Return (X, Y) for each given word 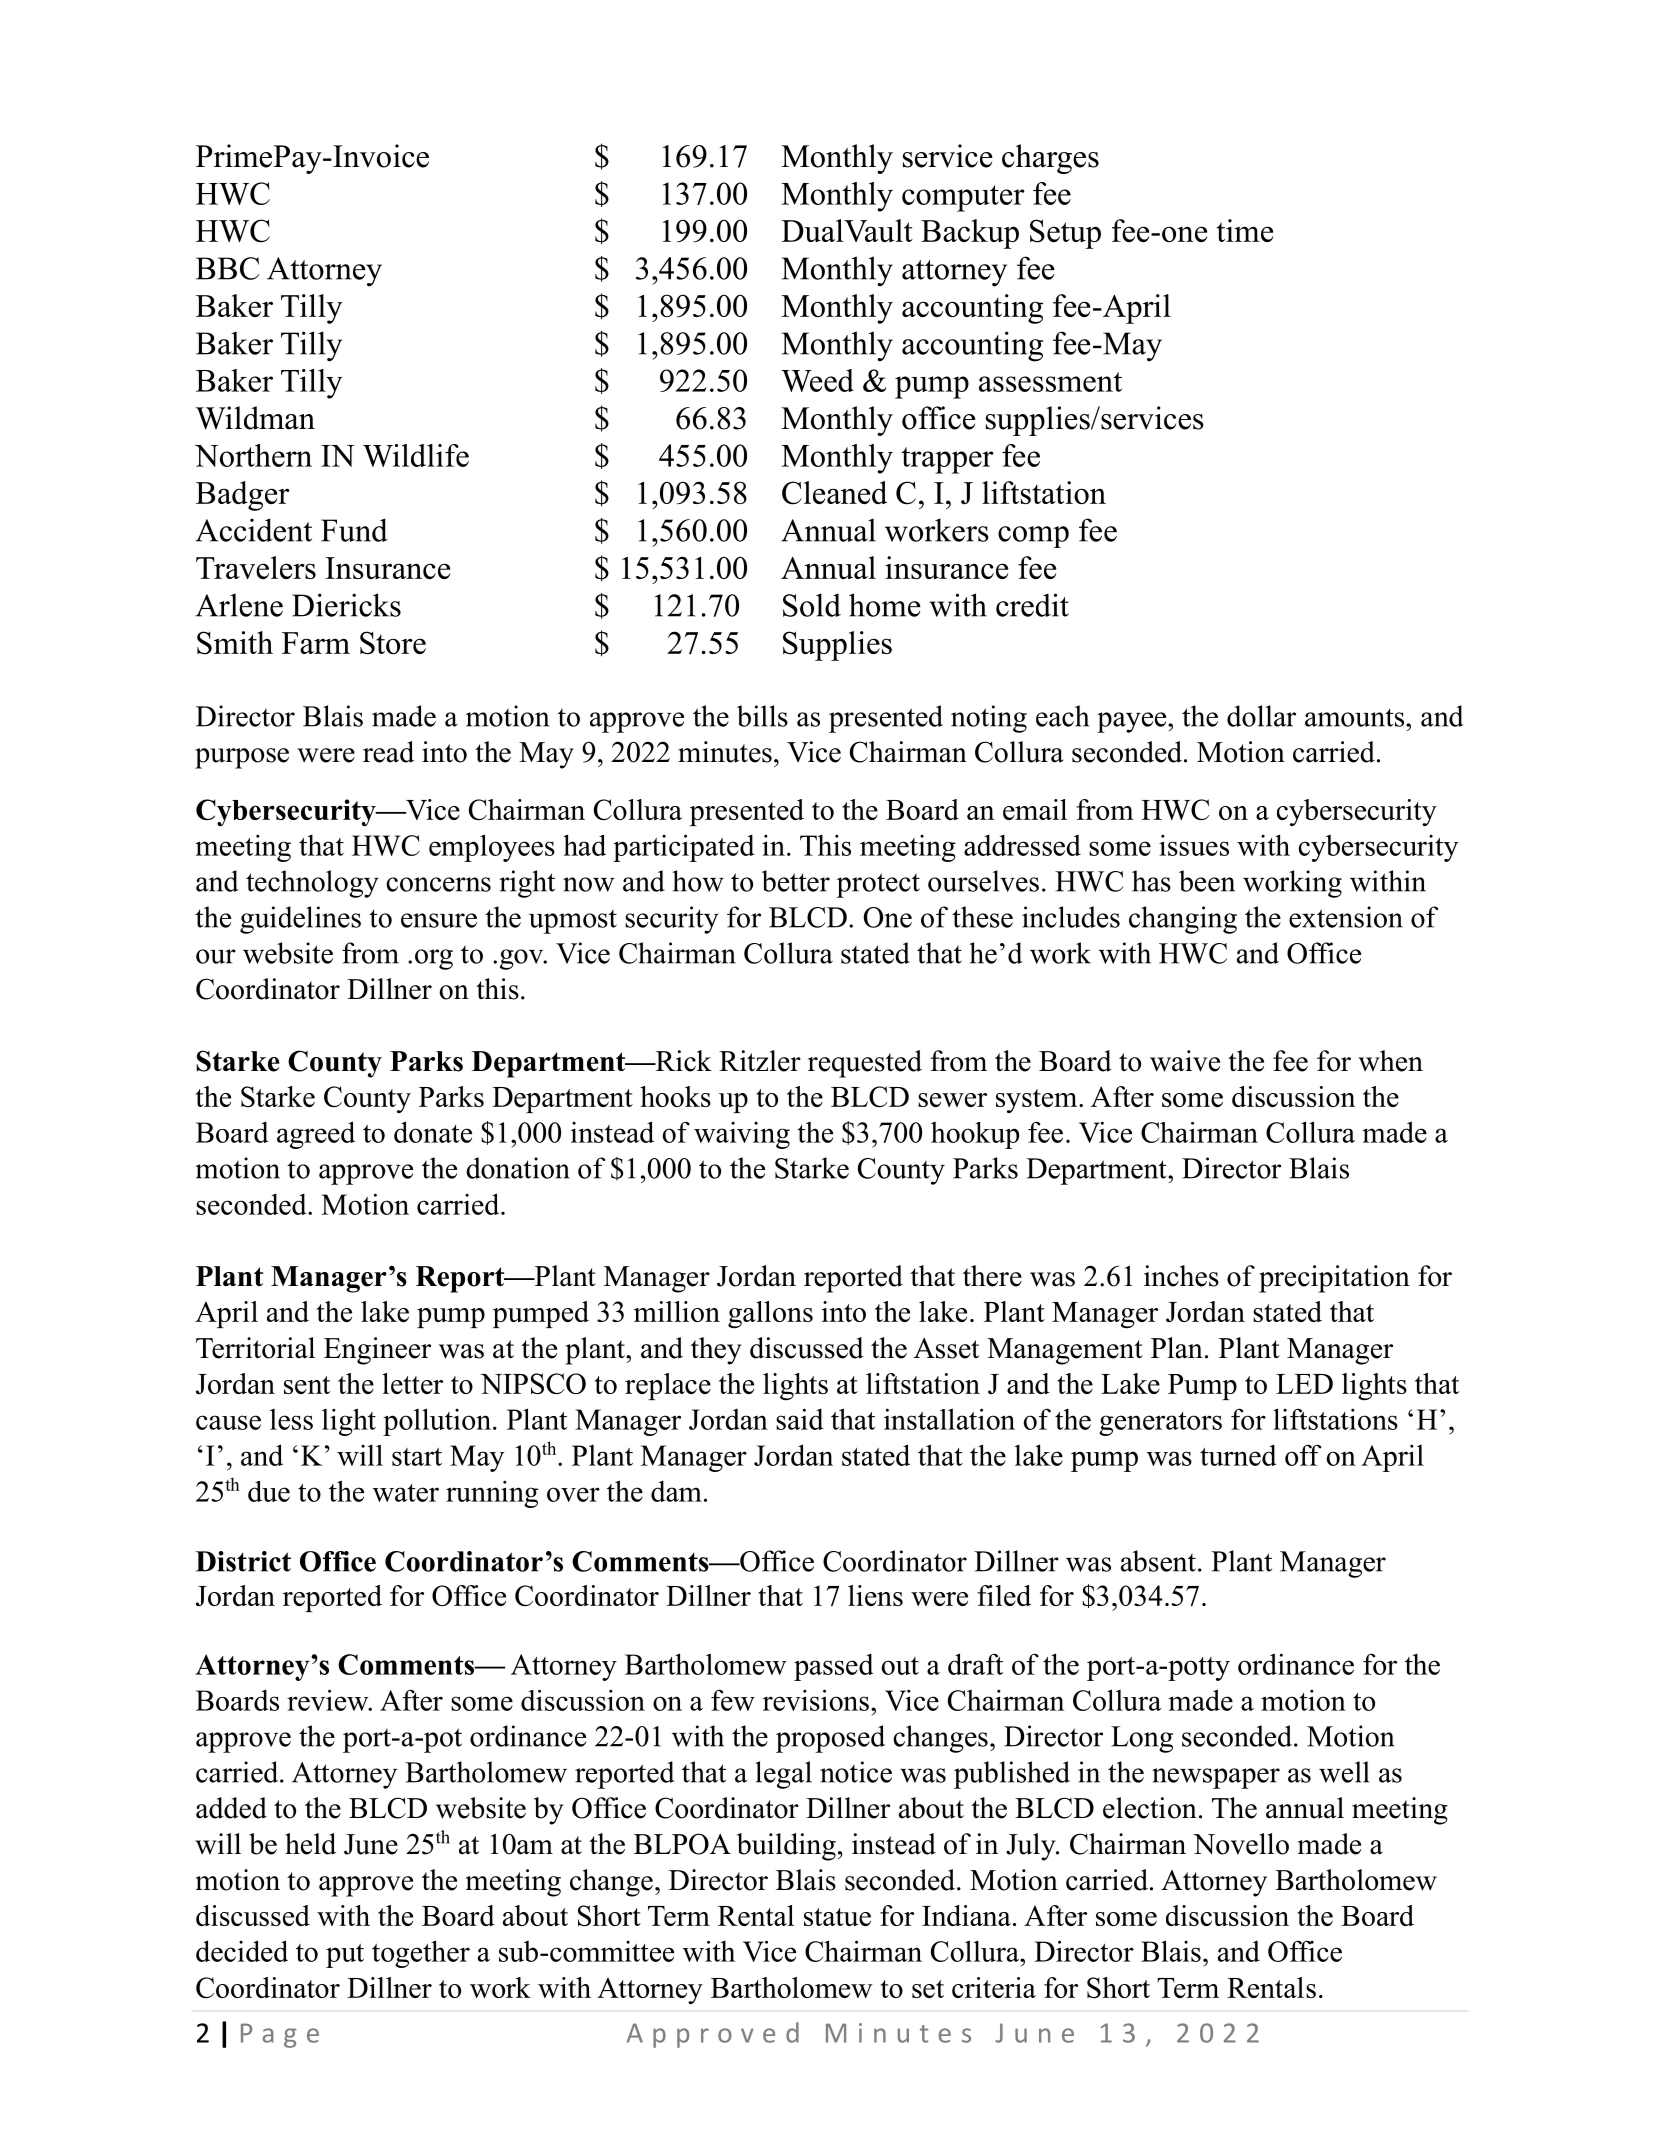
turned (1238, 1455)
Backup (970, 234)
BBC (227, 268)
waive (1185, 1061)
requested (865, 1064)
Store (393, 643)
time (1245, 230)
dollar (1261, 716)
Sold (812, 605)
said (799, 1419)
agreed (316, 1135)
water (406, 1493)
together (421, 1954)
